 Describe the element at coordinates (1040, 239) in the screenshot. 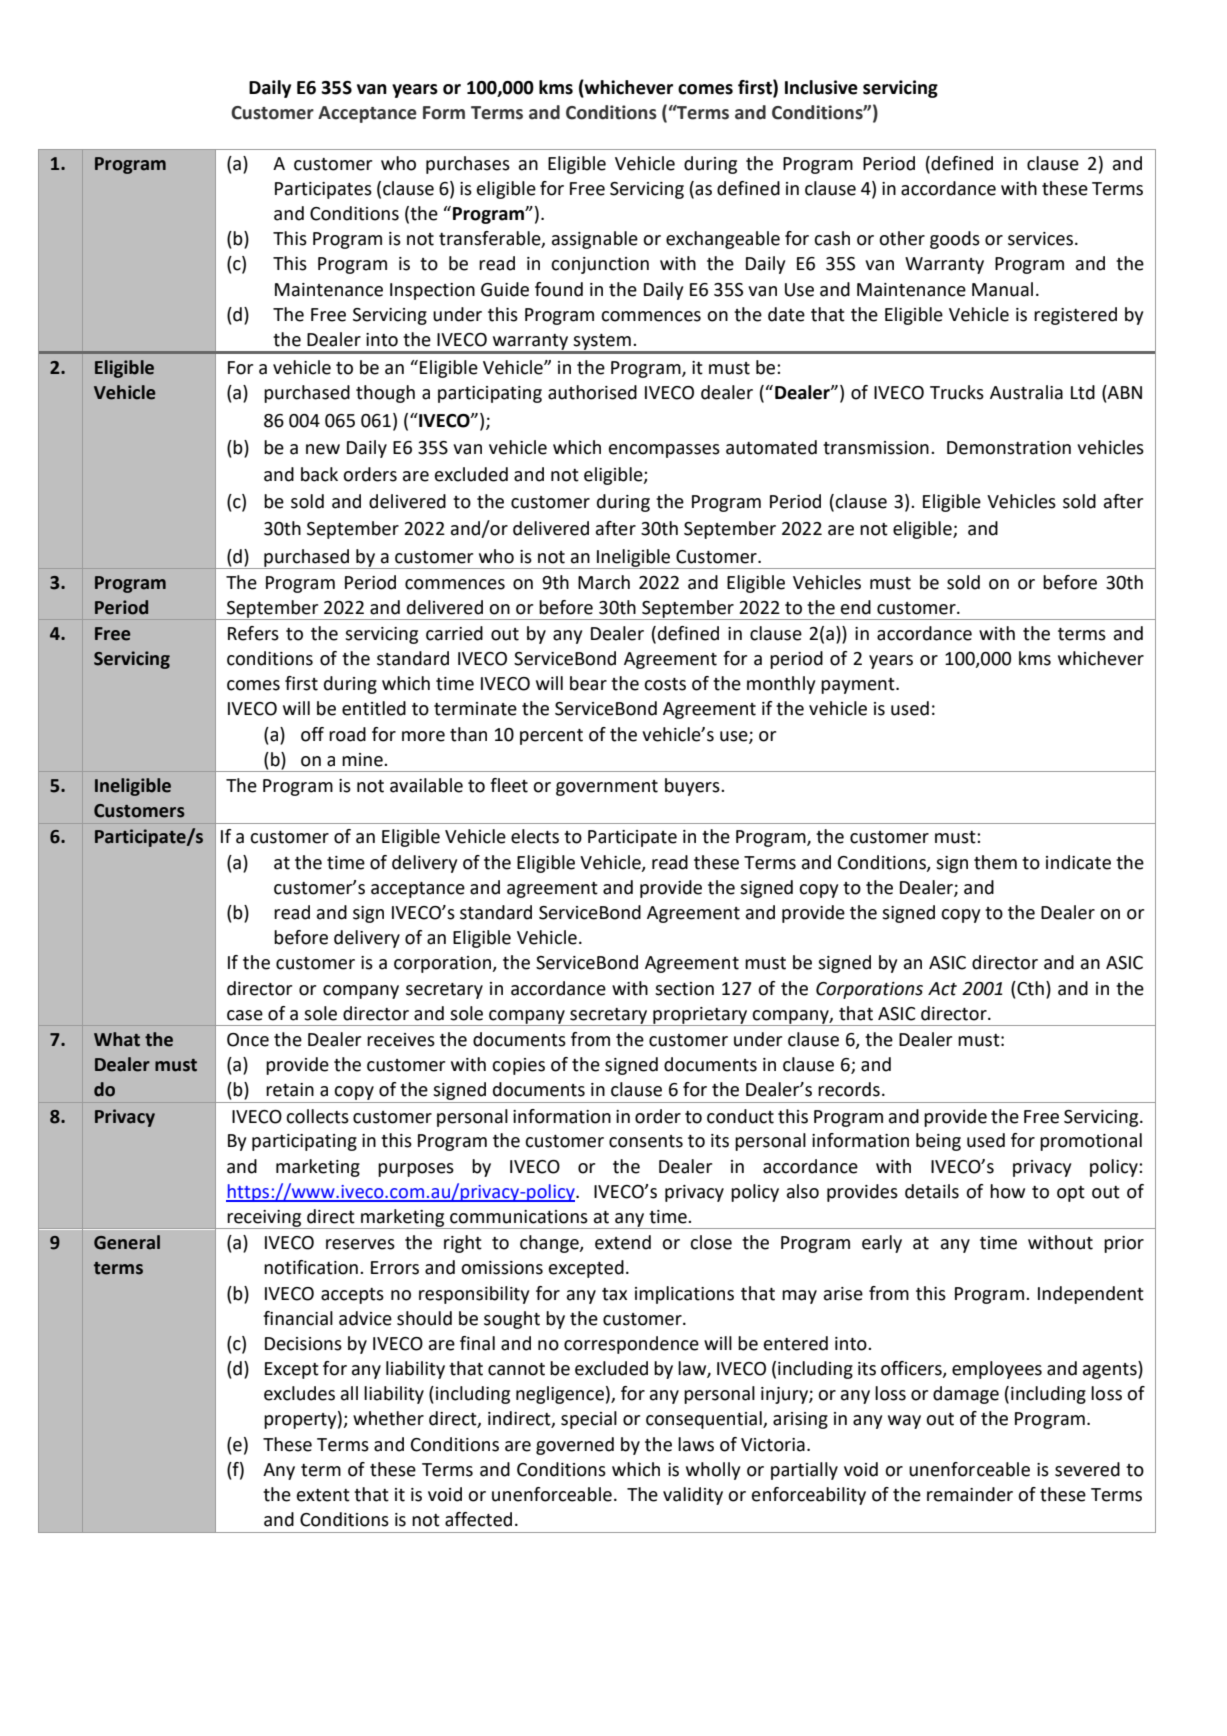

I see `services` at that location.
